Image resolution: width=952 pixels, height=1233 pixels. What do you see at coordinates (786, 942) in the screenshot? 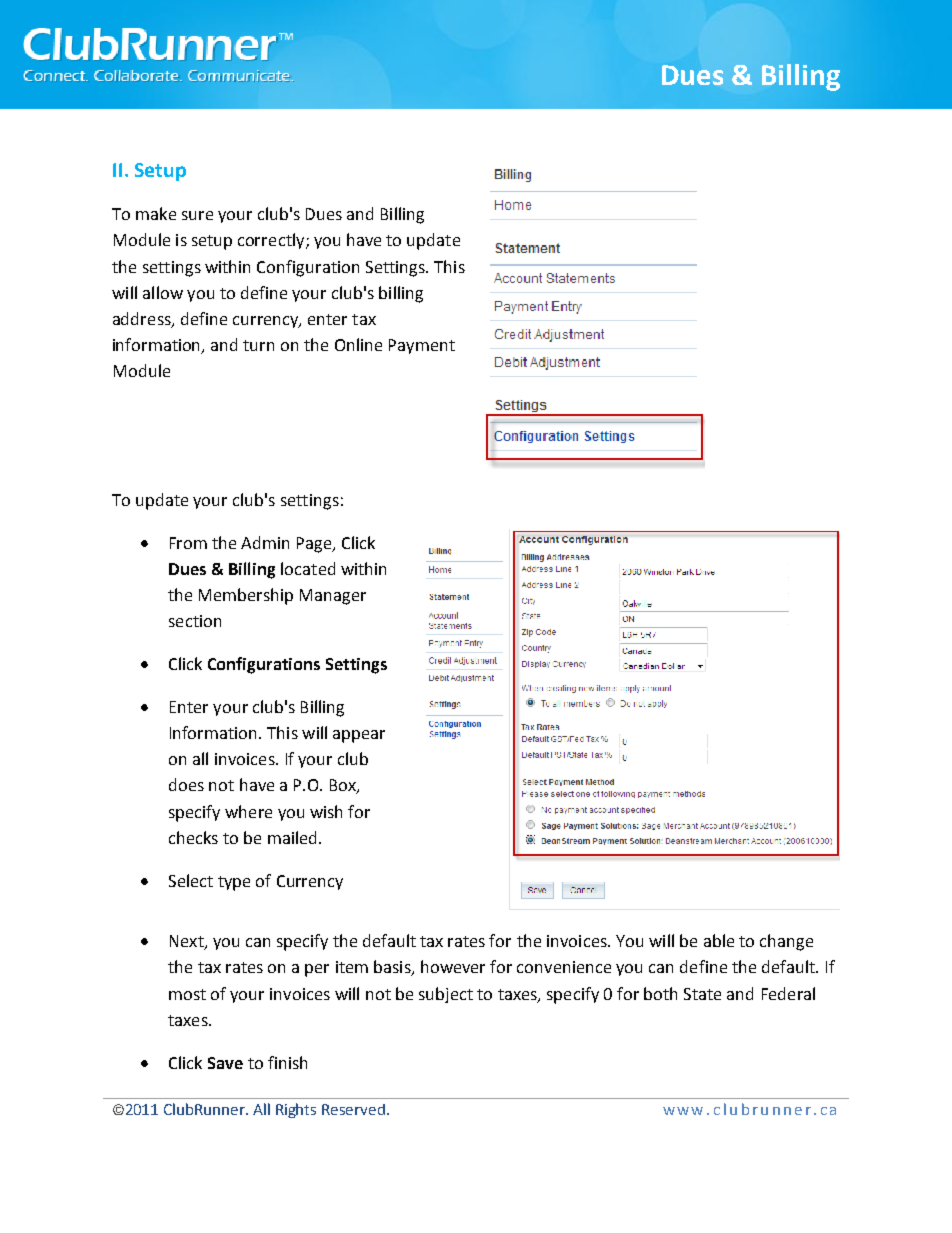
I see `change` at bounding box center [786, 942].
